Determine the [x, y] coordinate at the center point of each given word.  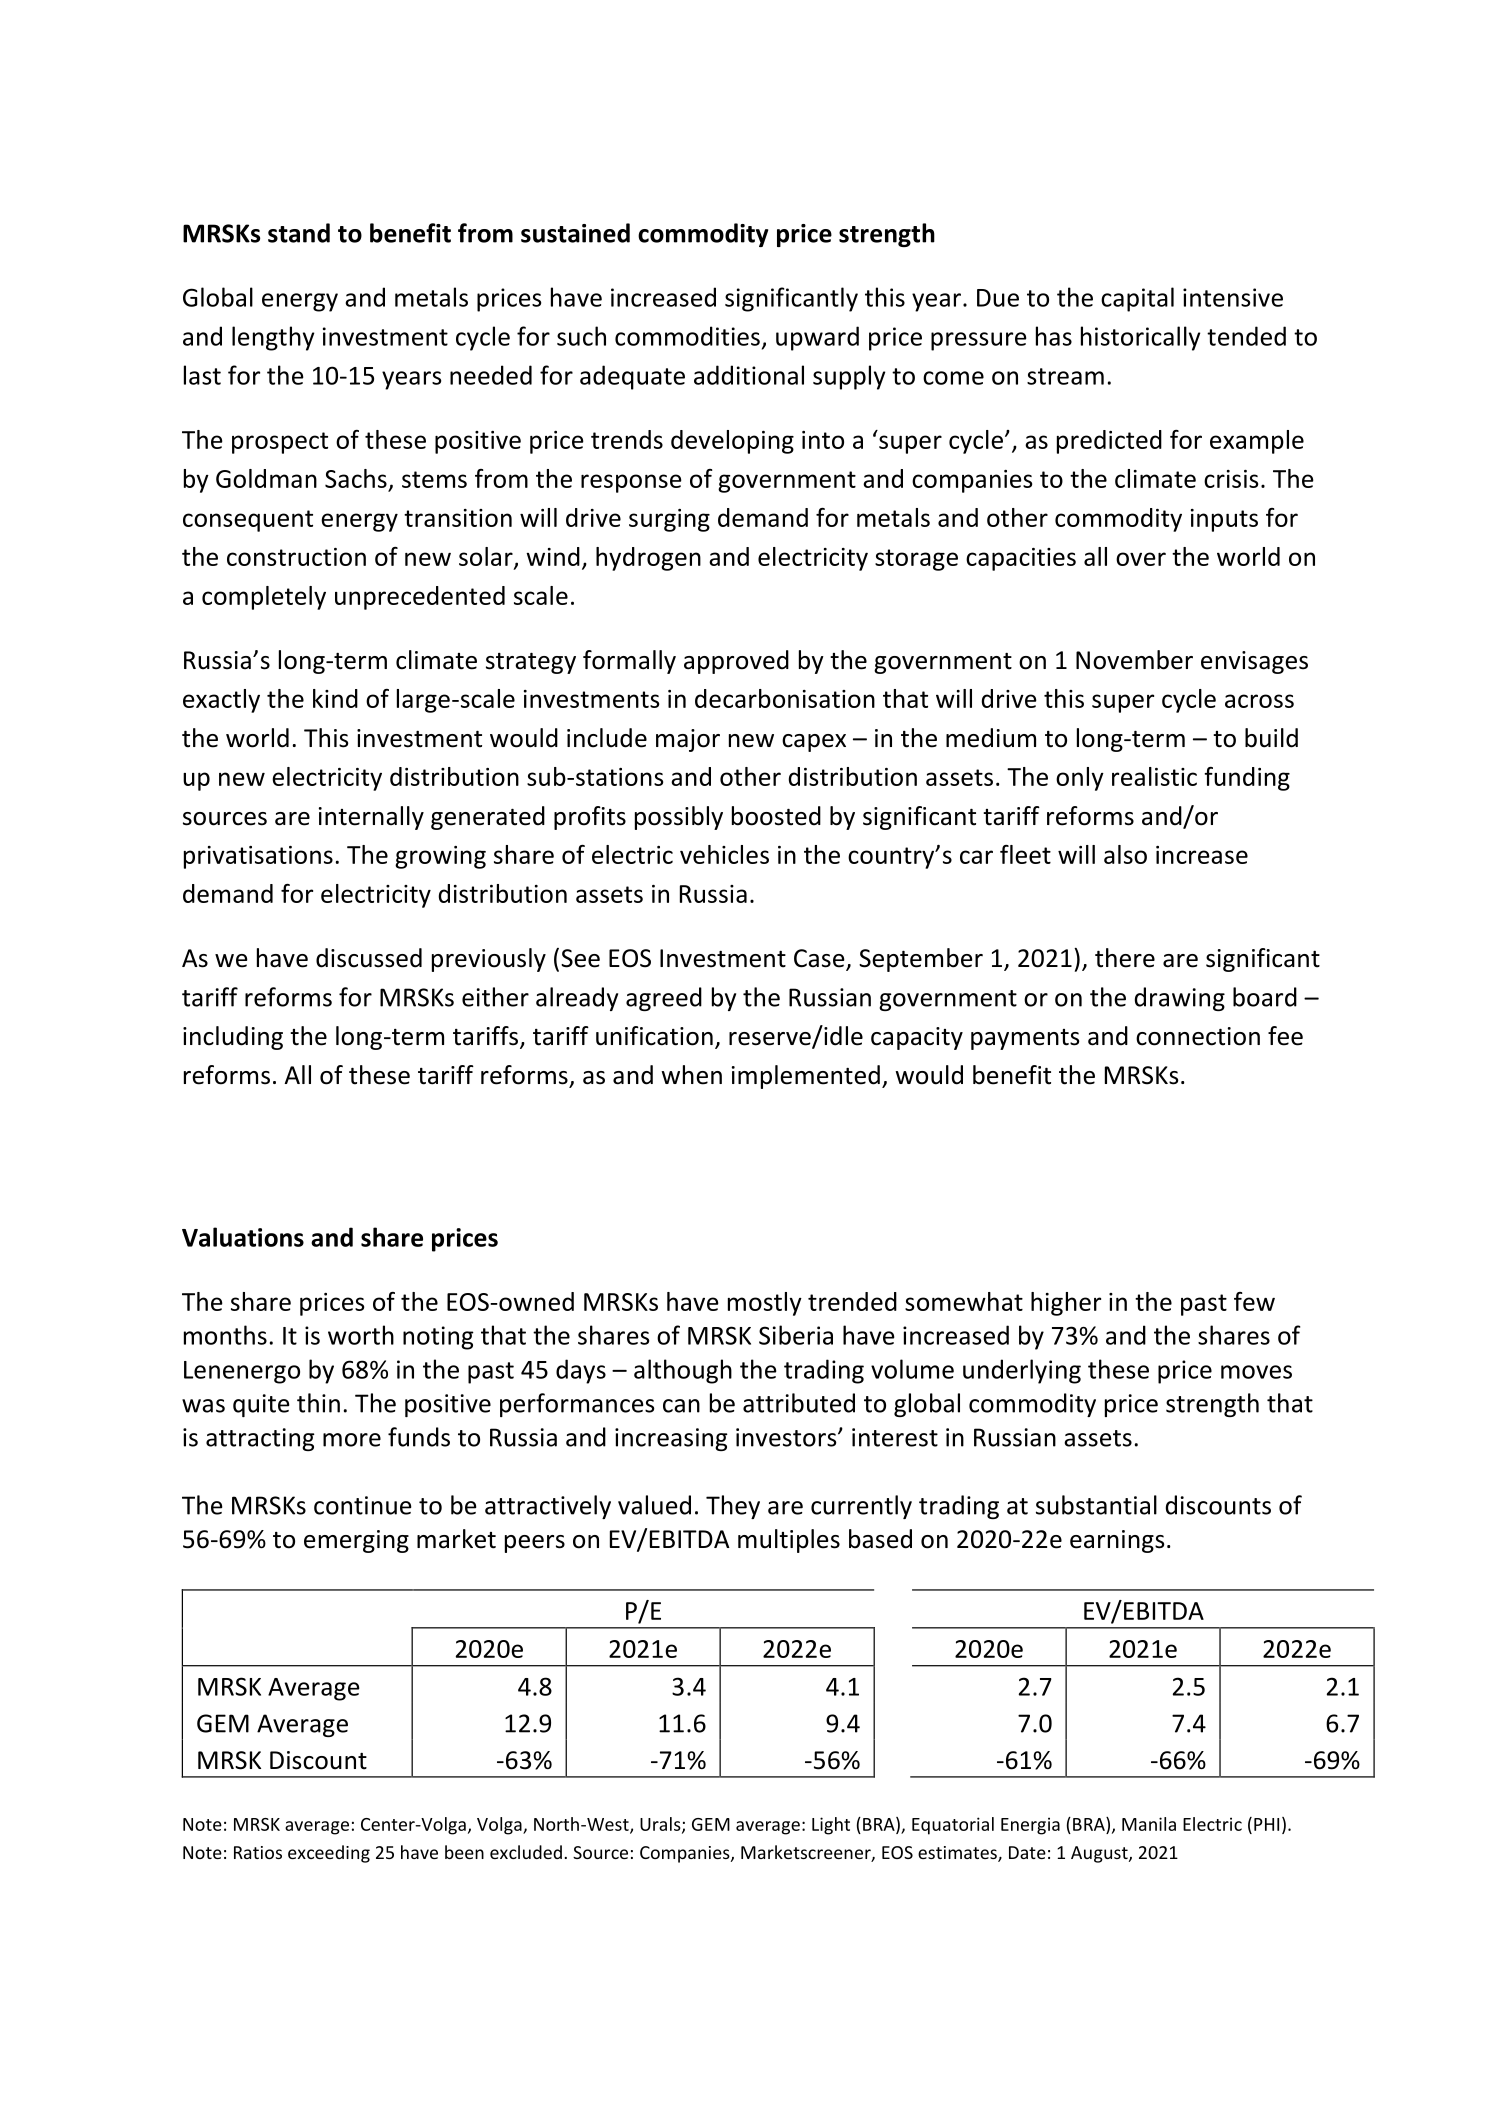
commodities [687, 336]
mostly [765, 1304]
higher [1066, 1304]
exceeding [329, 1854]
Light [831, 1826]
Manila [1149, 1824]
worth [361, 1335]
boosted [776, 816]
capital [1137, 299]
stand [299, 233]
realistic [1154, 776]
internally [371, 818]
